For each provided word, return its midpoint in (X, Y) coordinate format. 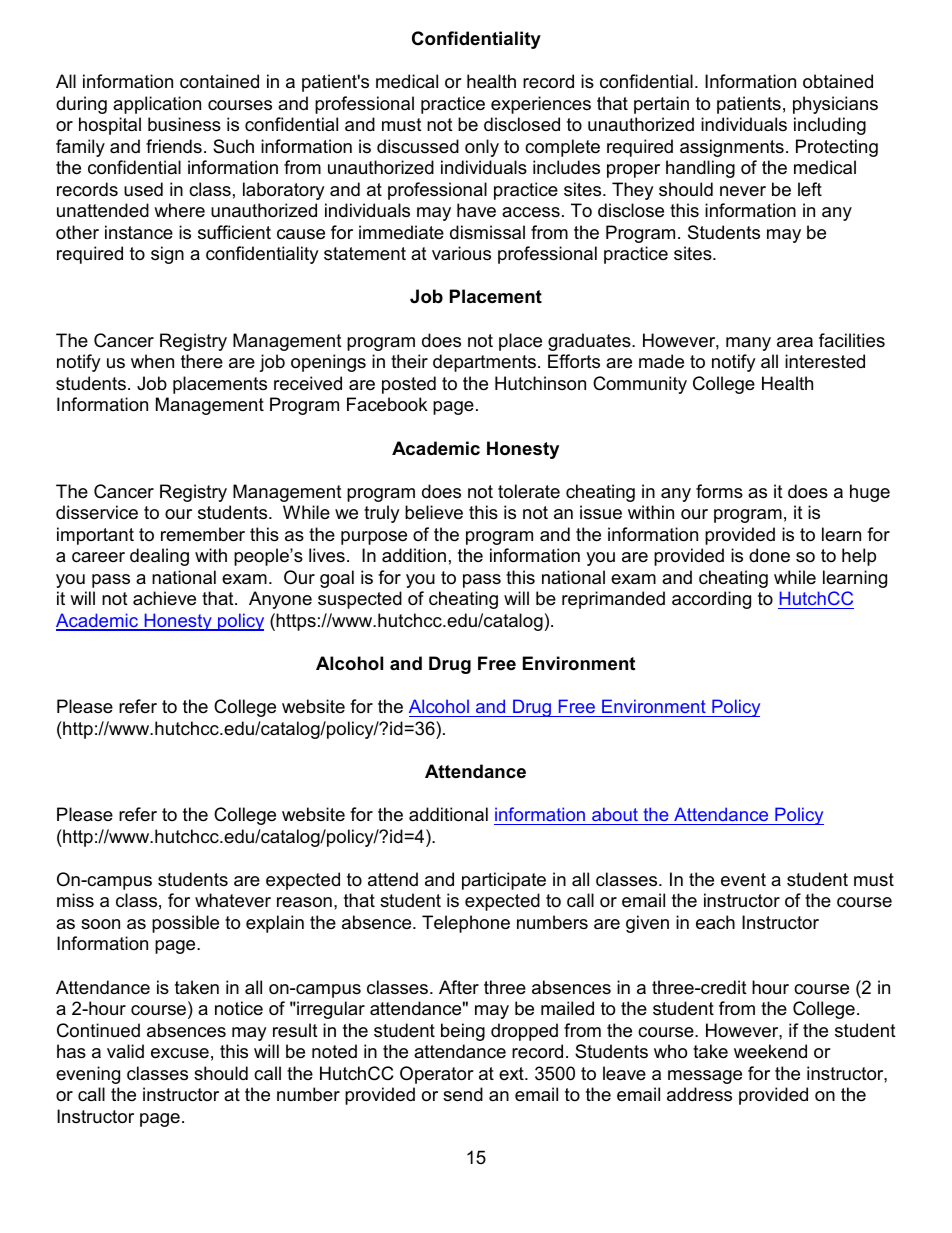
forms (719, 491)
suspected (360, 600)
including (830, 126)
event (743, 880)
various (461, 253)
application (157, 105)
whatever (233, 900)
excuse (180, 1053)
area (795, 342)
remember (203, 534)
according (711, 600)
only (482, 148)
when (152, 361)
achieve (164, 598)
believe (434, 512)
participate (504, 881)
